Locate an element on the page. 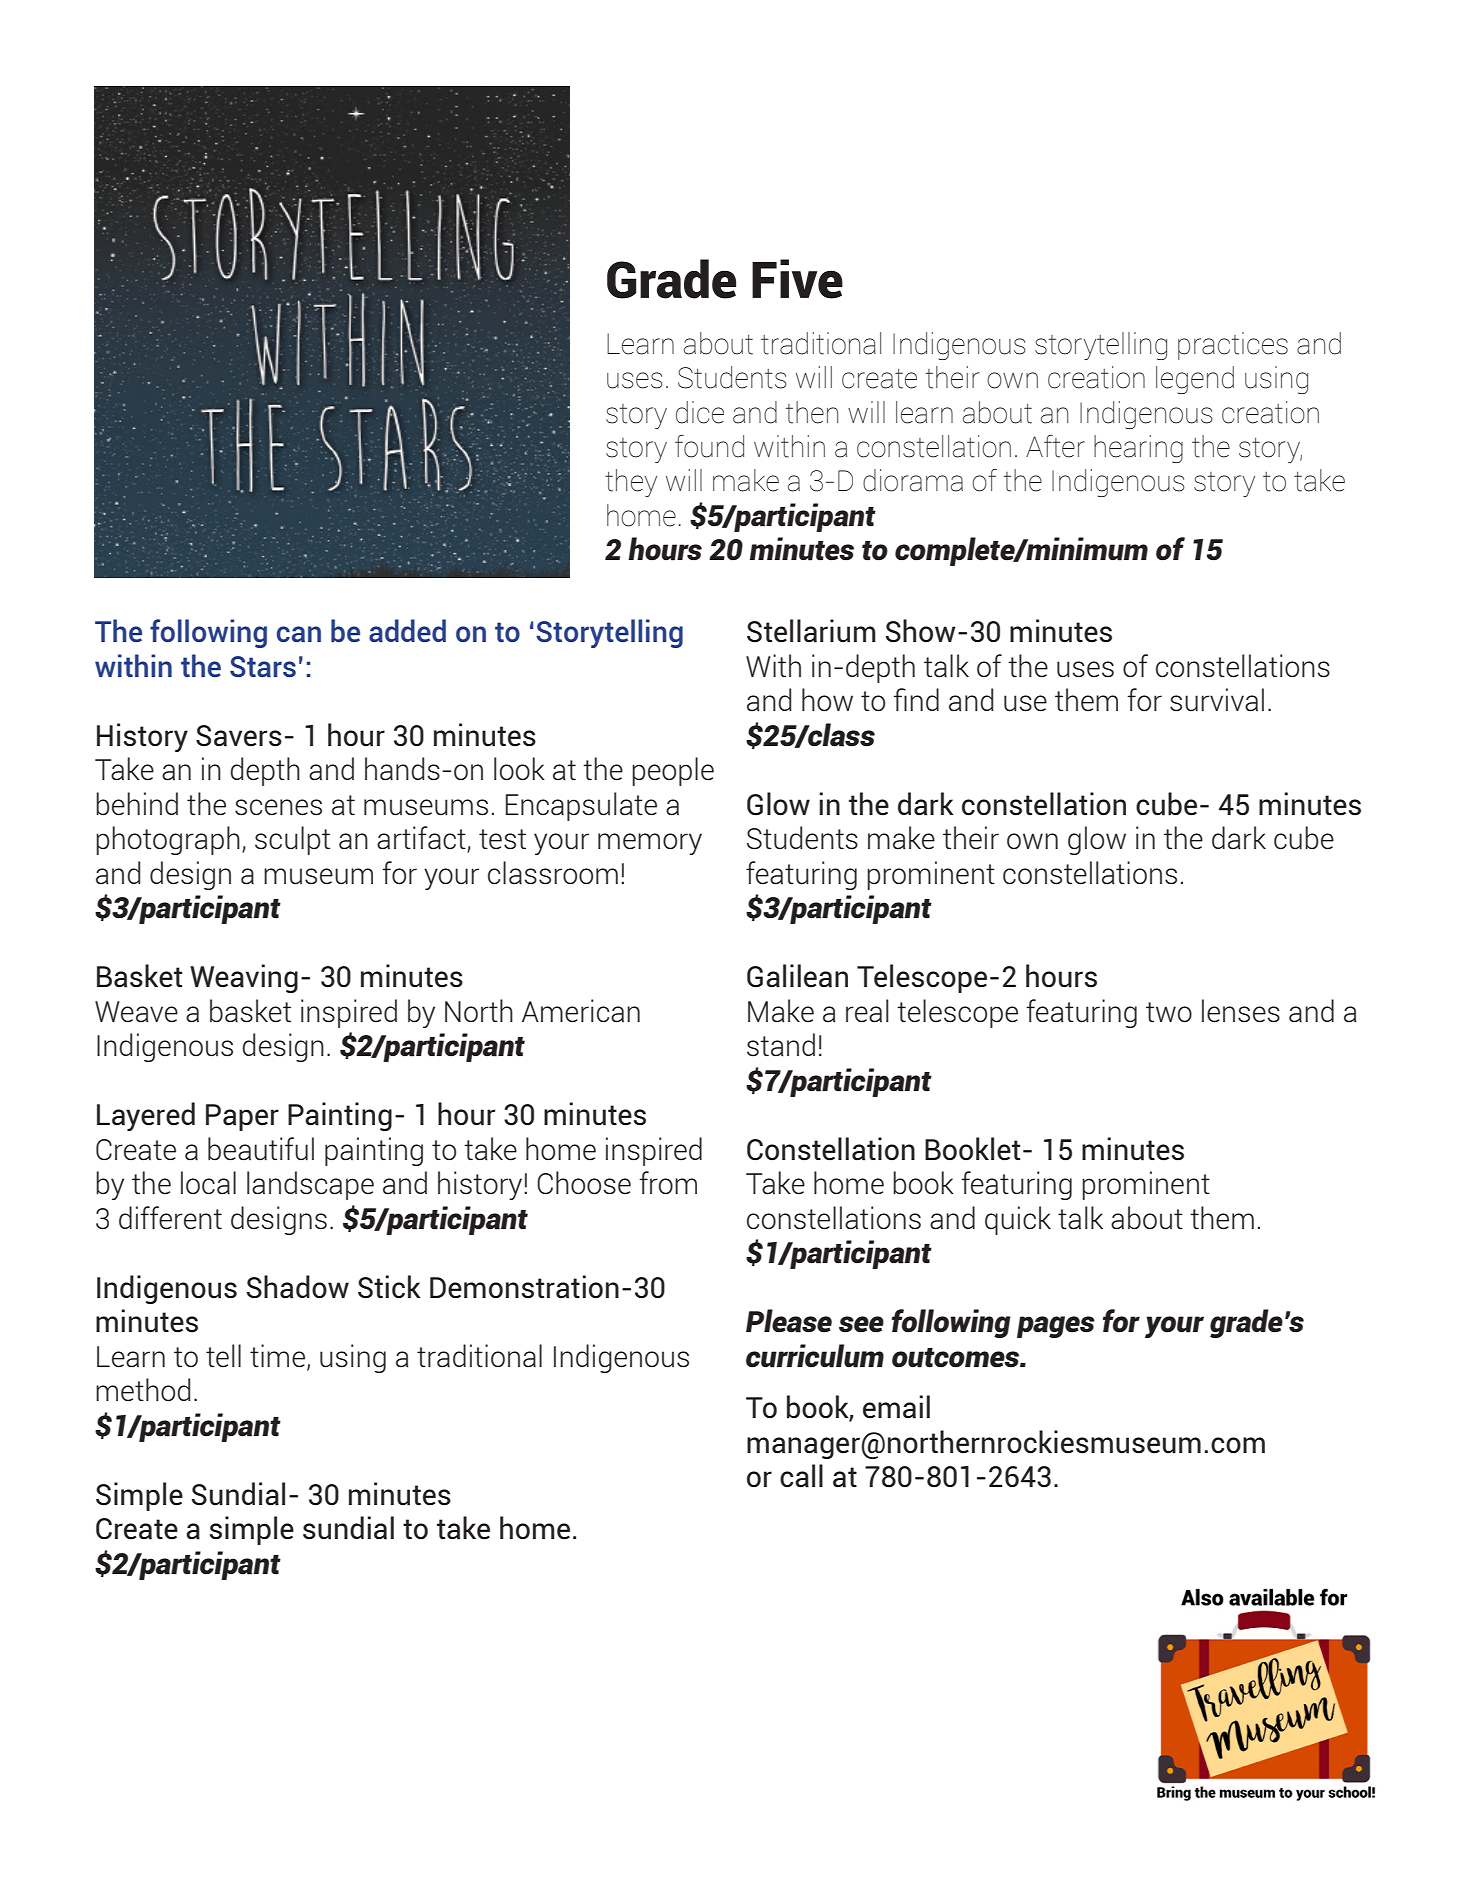 The height and width of the page is (1897, 1466). pages is located at coordinates (1056, 1327).
